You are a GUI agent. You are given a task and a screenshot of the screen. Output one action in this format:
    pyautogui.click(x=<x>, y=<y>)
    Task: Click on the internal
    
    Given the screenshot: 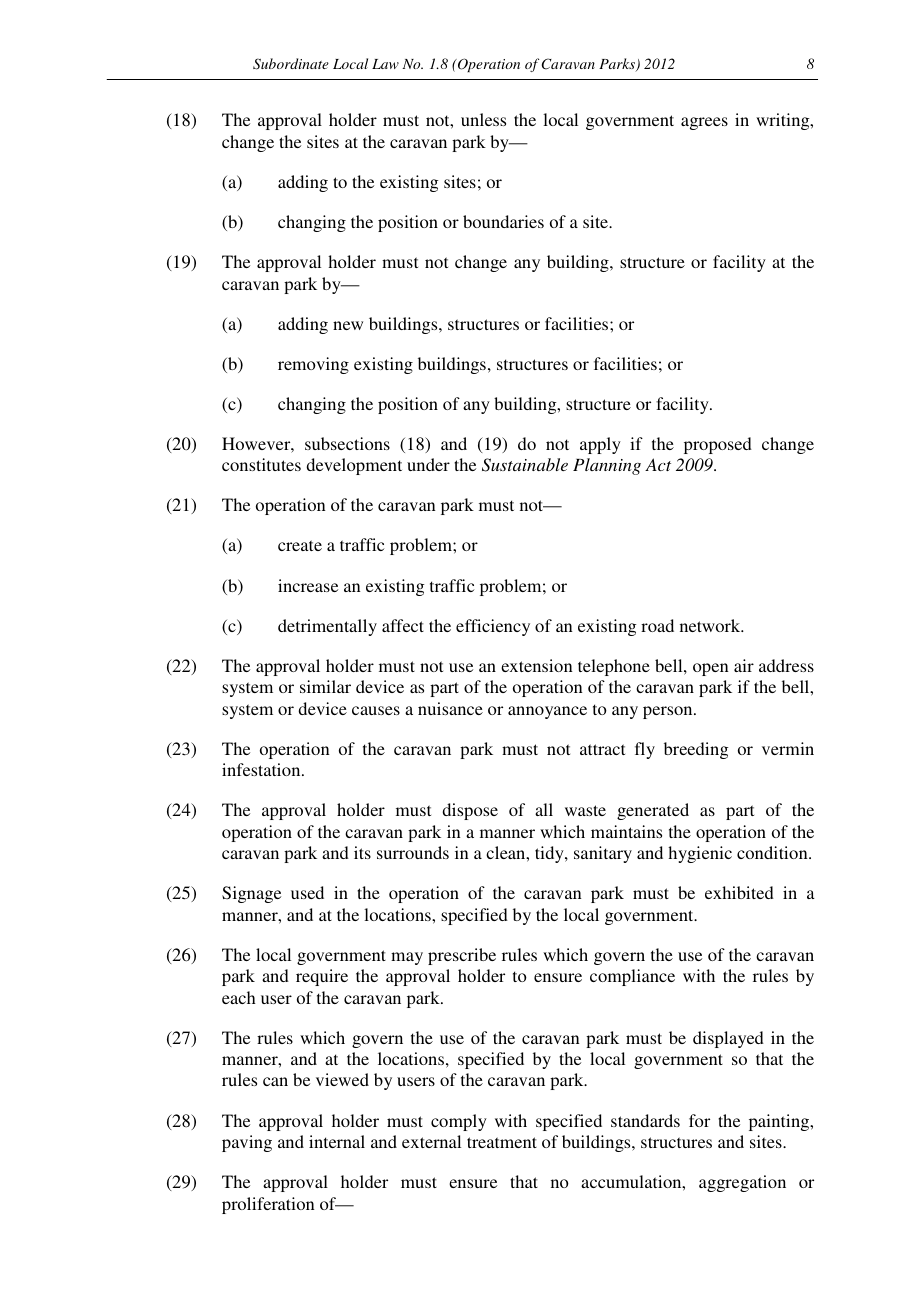 What is the action you would take?
    pyautogui.click(x=337, y=1141)
